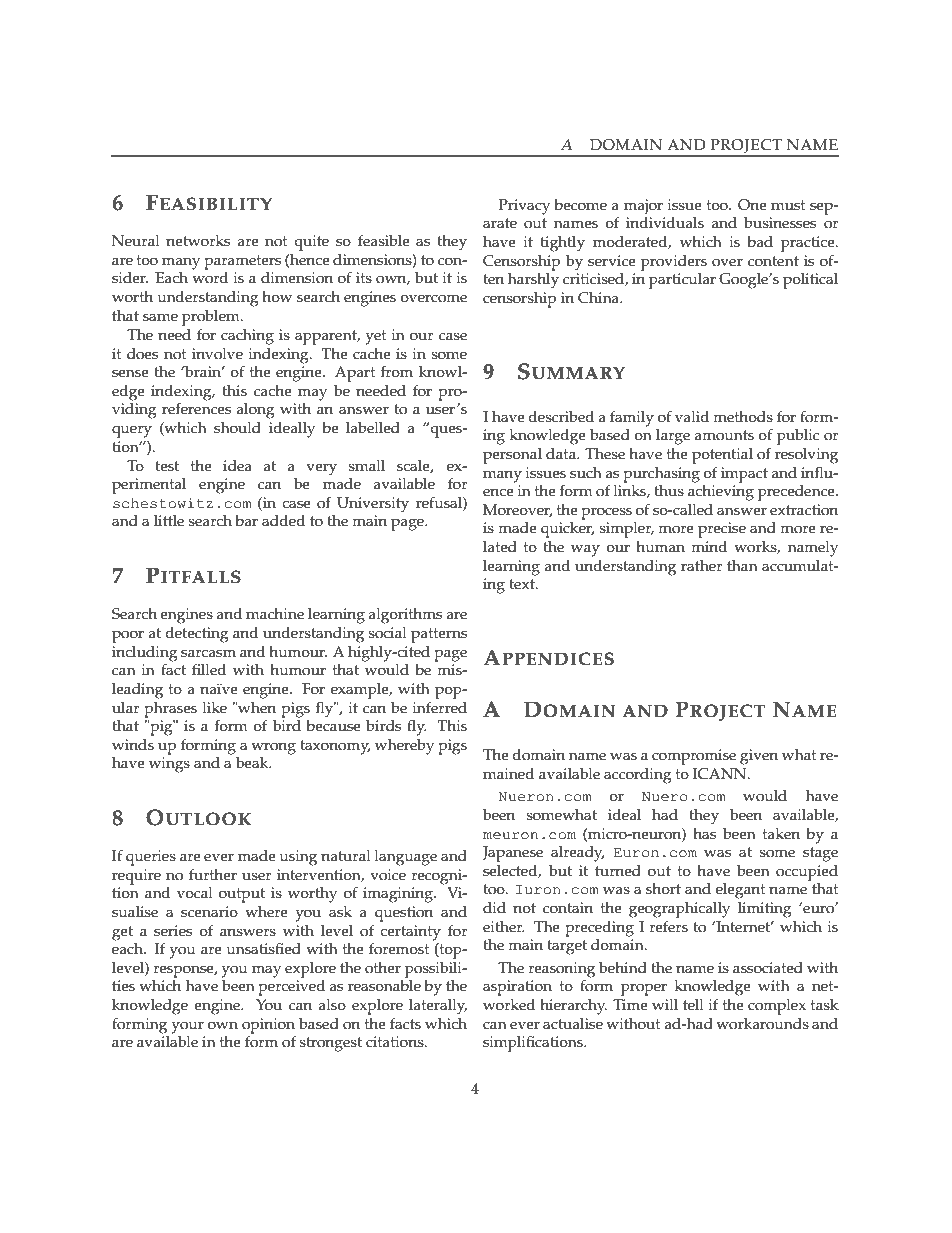  What do you see at coordinates (197, 635) in the page?
I see `detecting` at bounding box center [197, 635].
